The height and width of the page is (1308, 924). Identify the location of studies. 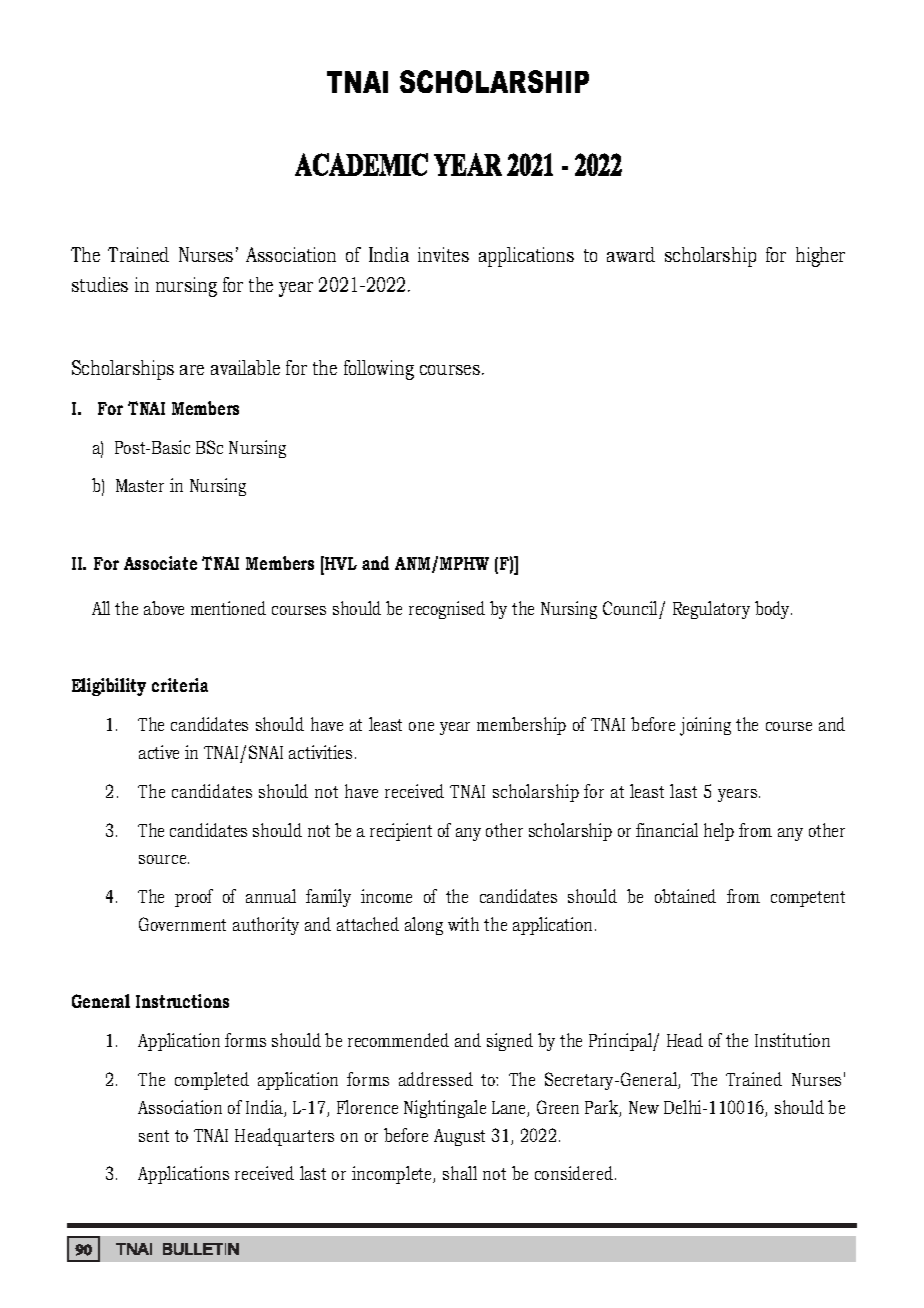
(100, 284).
